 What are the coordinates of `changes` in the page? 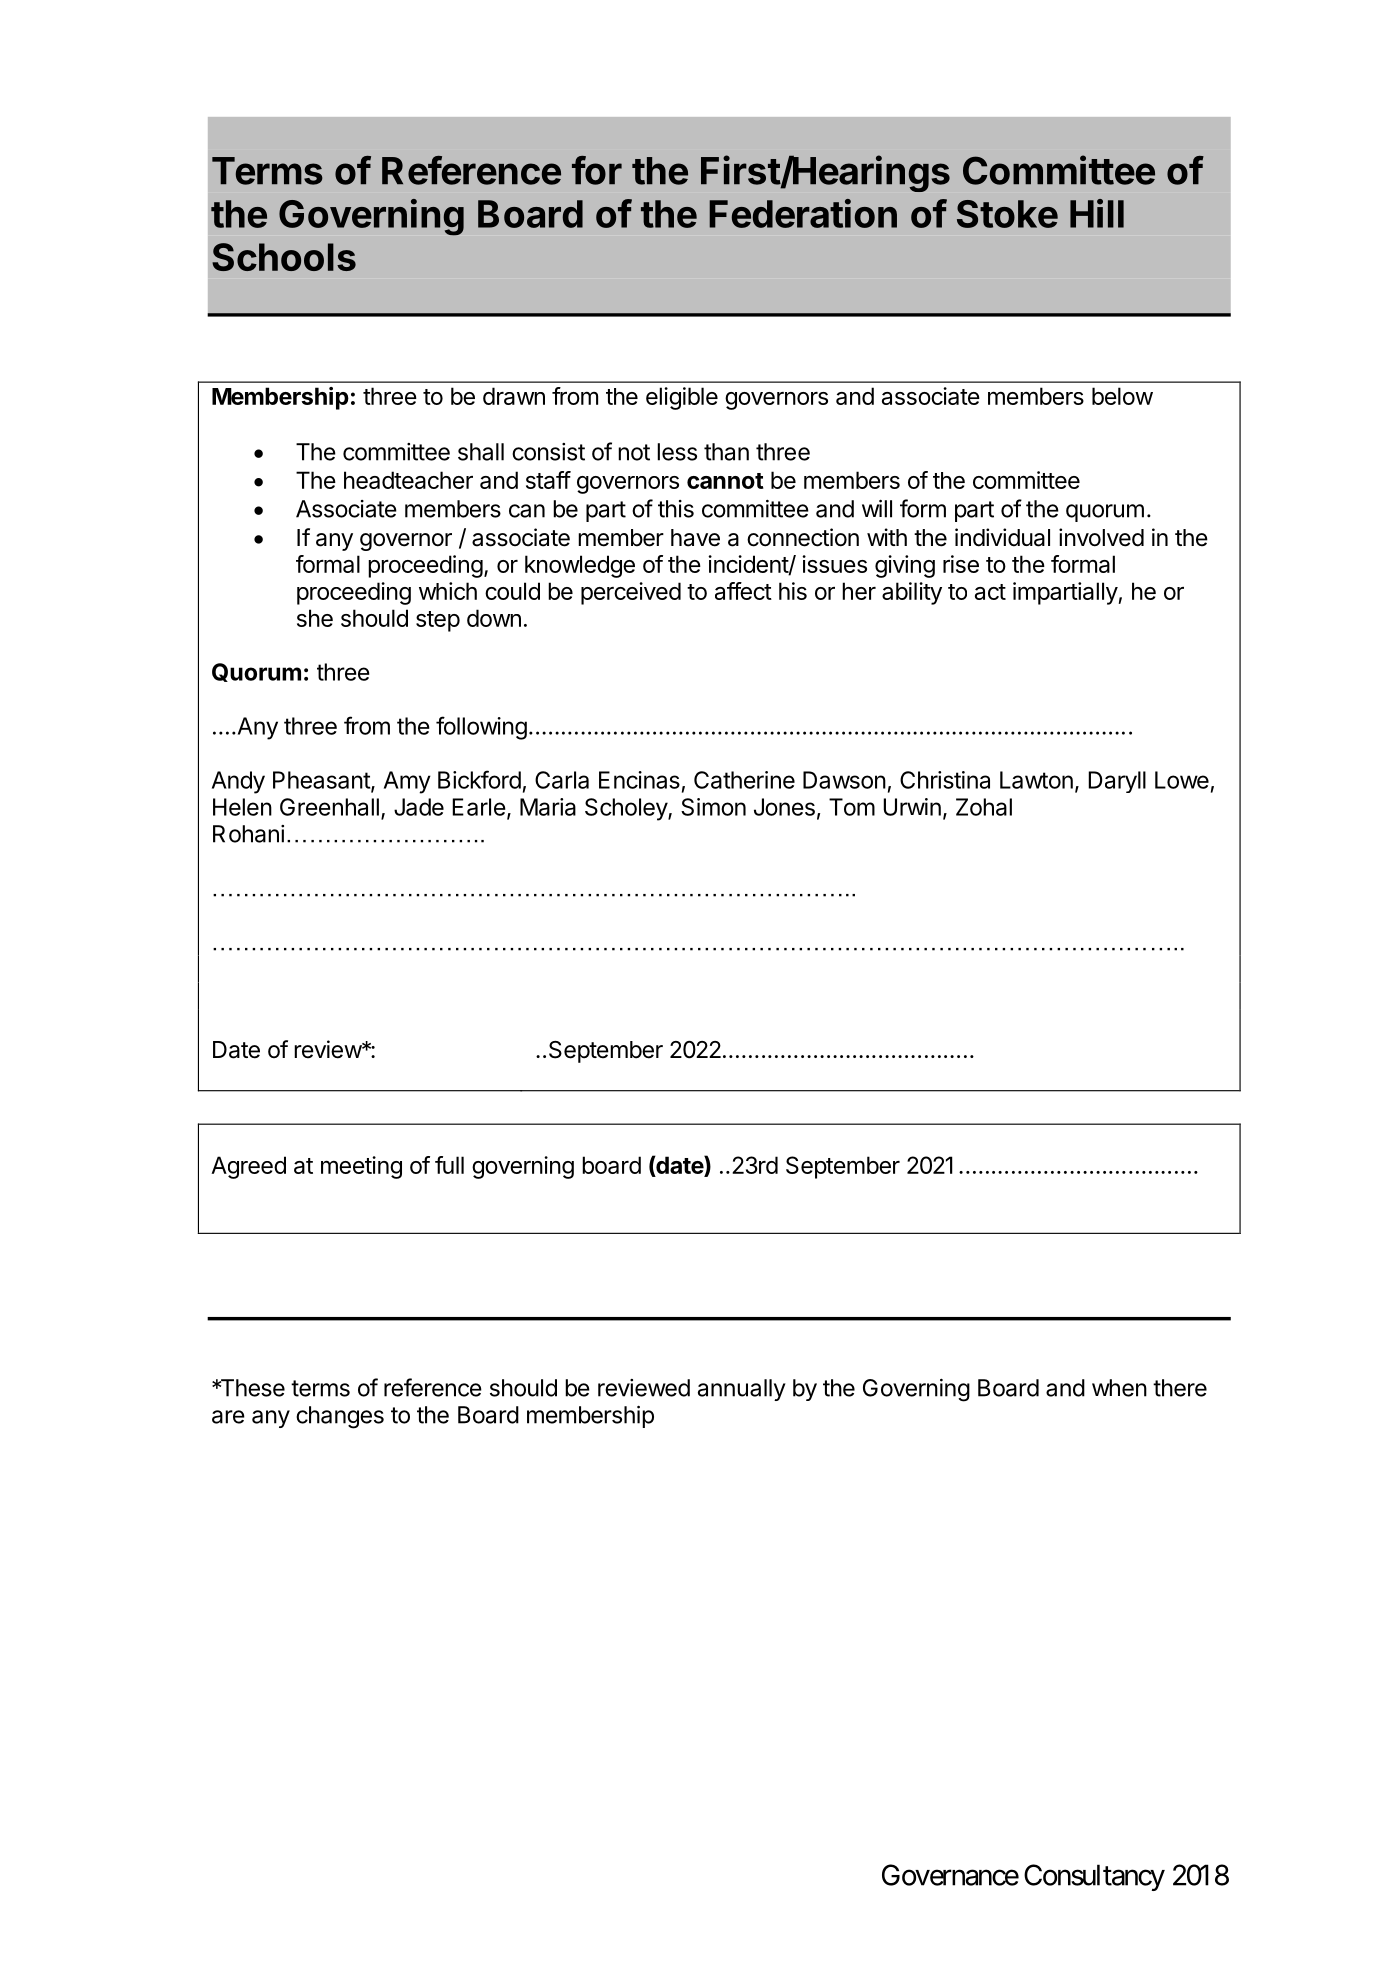 It's located at (340, 1417).
